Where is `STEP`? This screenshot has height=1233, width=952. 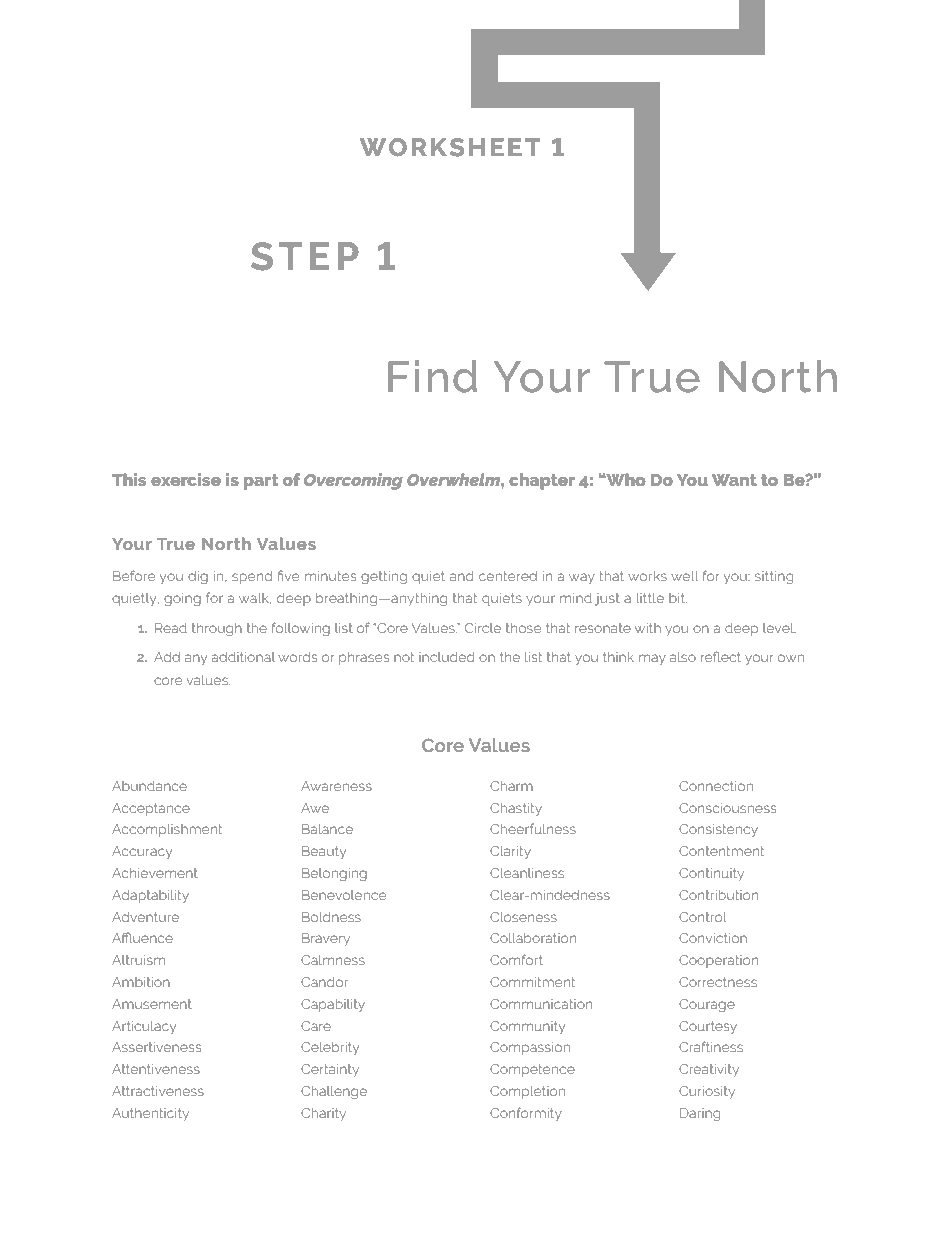 STEP is located at coordinates (305, 256).
